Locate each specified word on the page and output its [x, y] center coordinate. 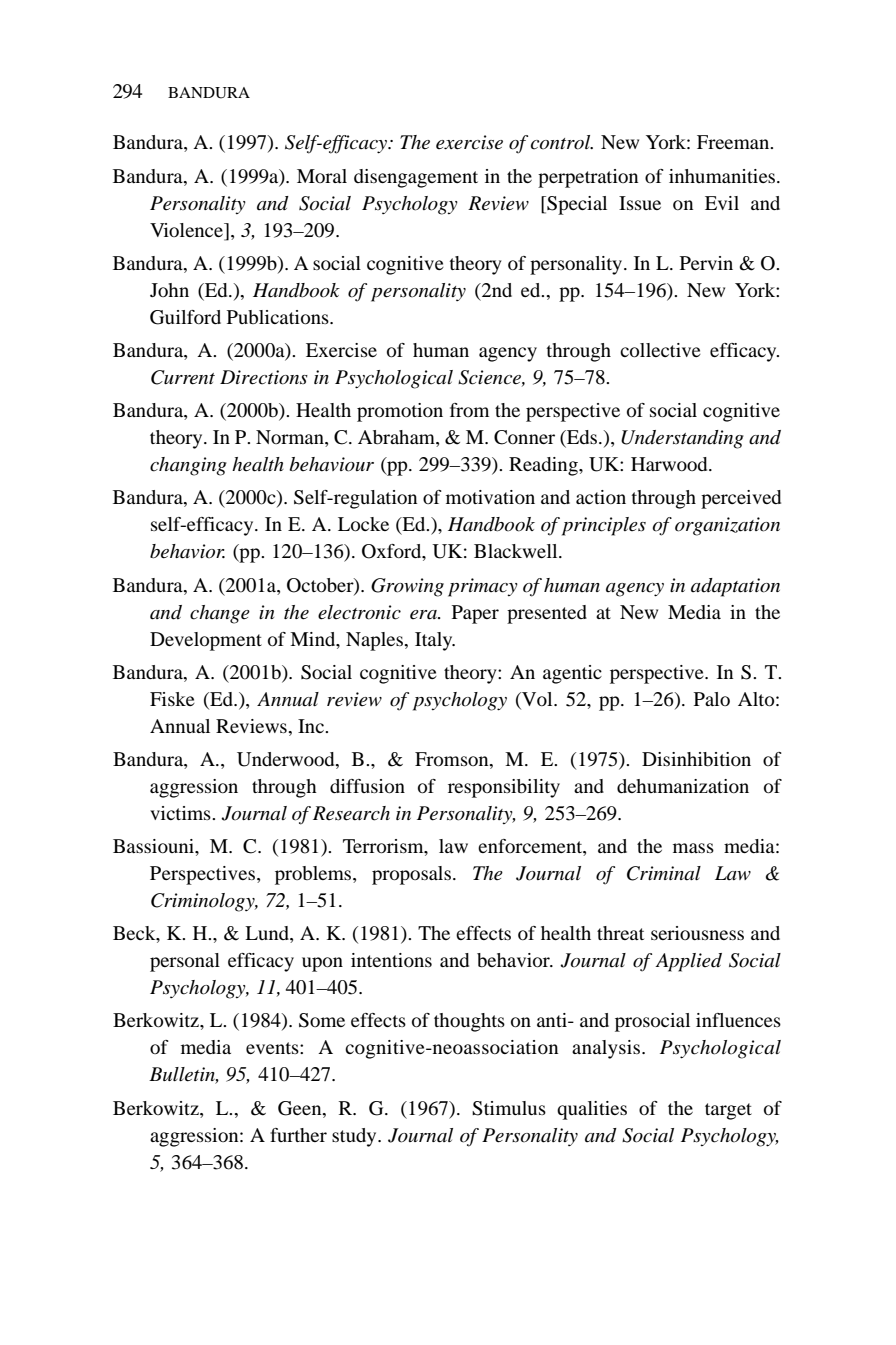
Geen [301, 1108]
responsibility [504, 788]
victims [181, 813]
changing [188, 466]
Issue [640, 203]
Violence [187, 230]
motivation [490, 497]
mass [693, 848]
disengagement [416, 178]
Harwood [670, 464]
